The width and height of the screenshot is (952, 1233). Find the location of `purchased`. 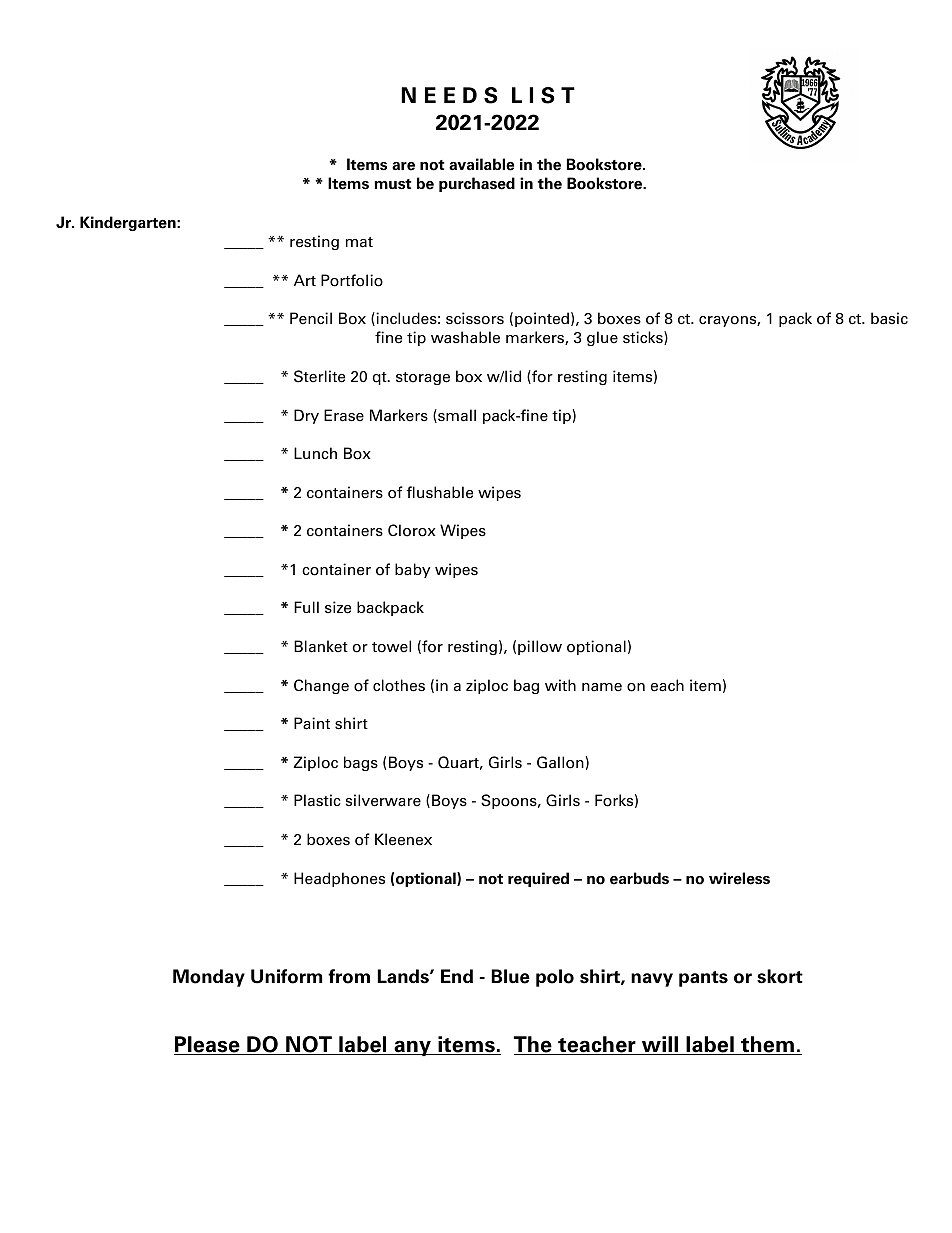

purchased is located at coordinates (477, 184).
